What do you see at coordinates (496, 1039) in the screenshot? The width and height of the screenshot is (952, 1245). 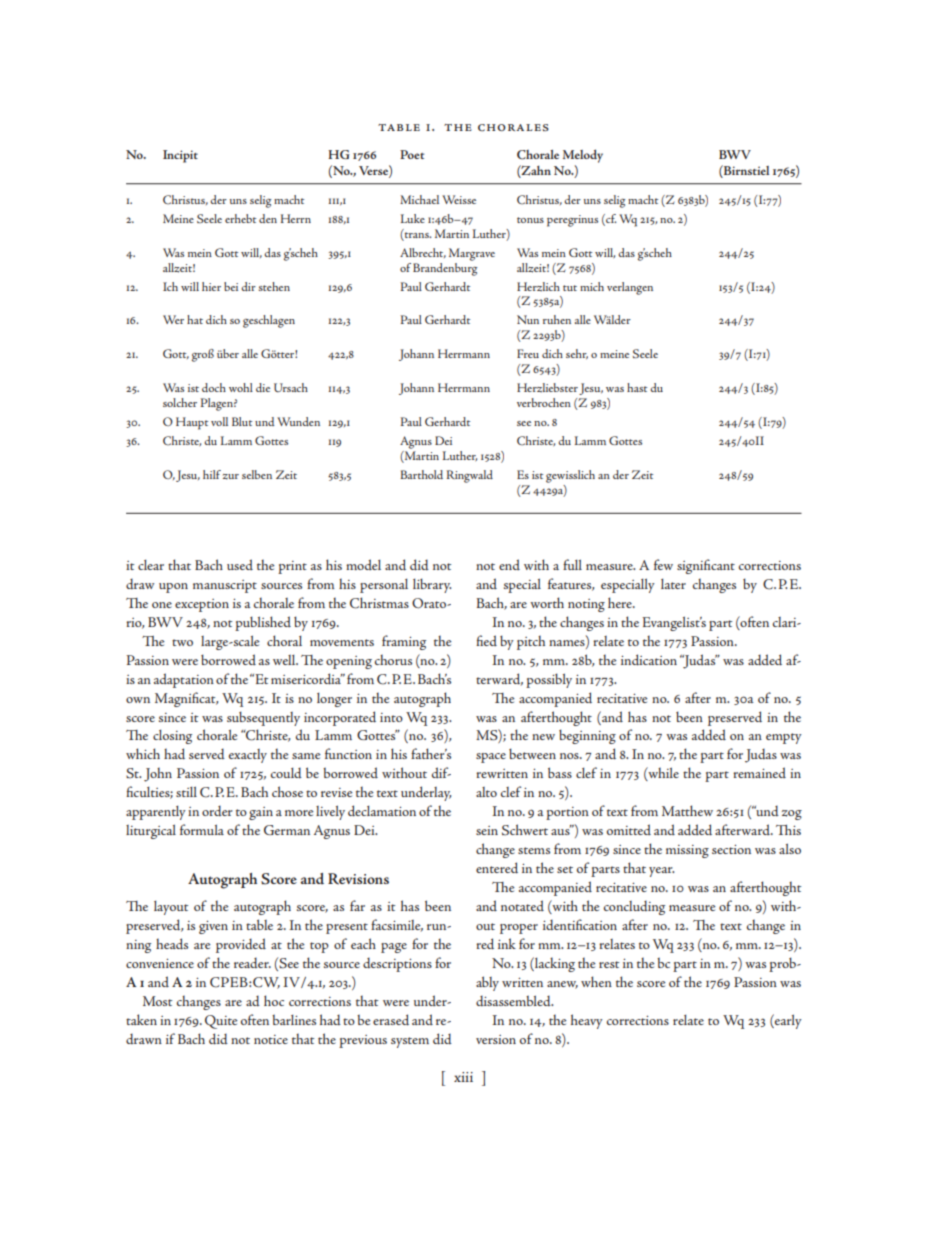 I see `version` at bounding box center [496, 1039].
